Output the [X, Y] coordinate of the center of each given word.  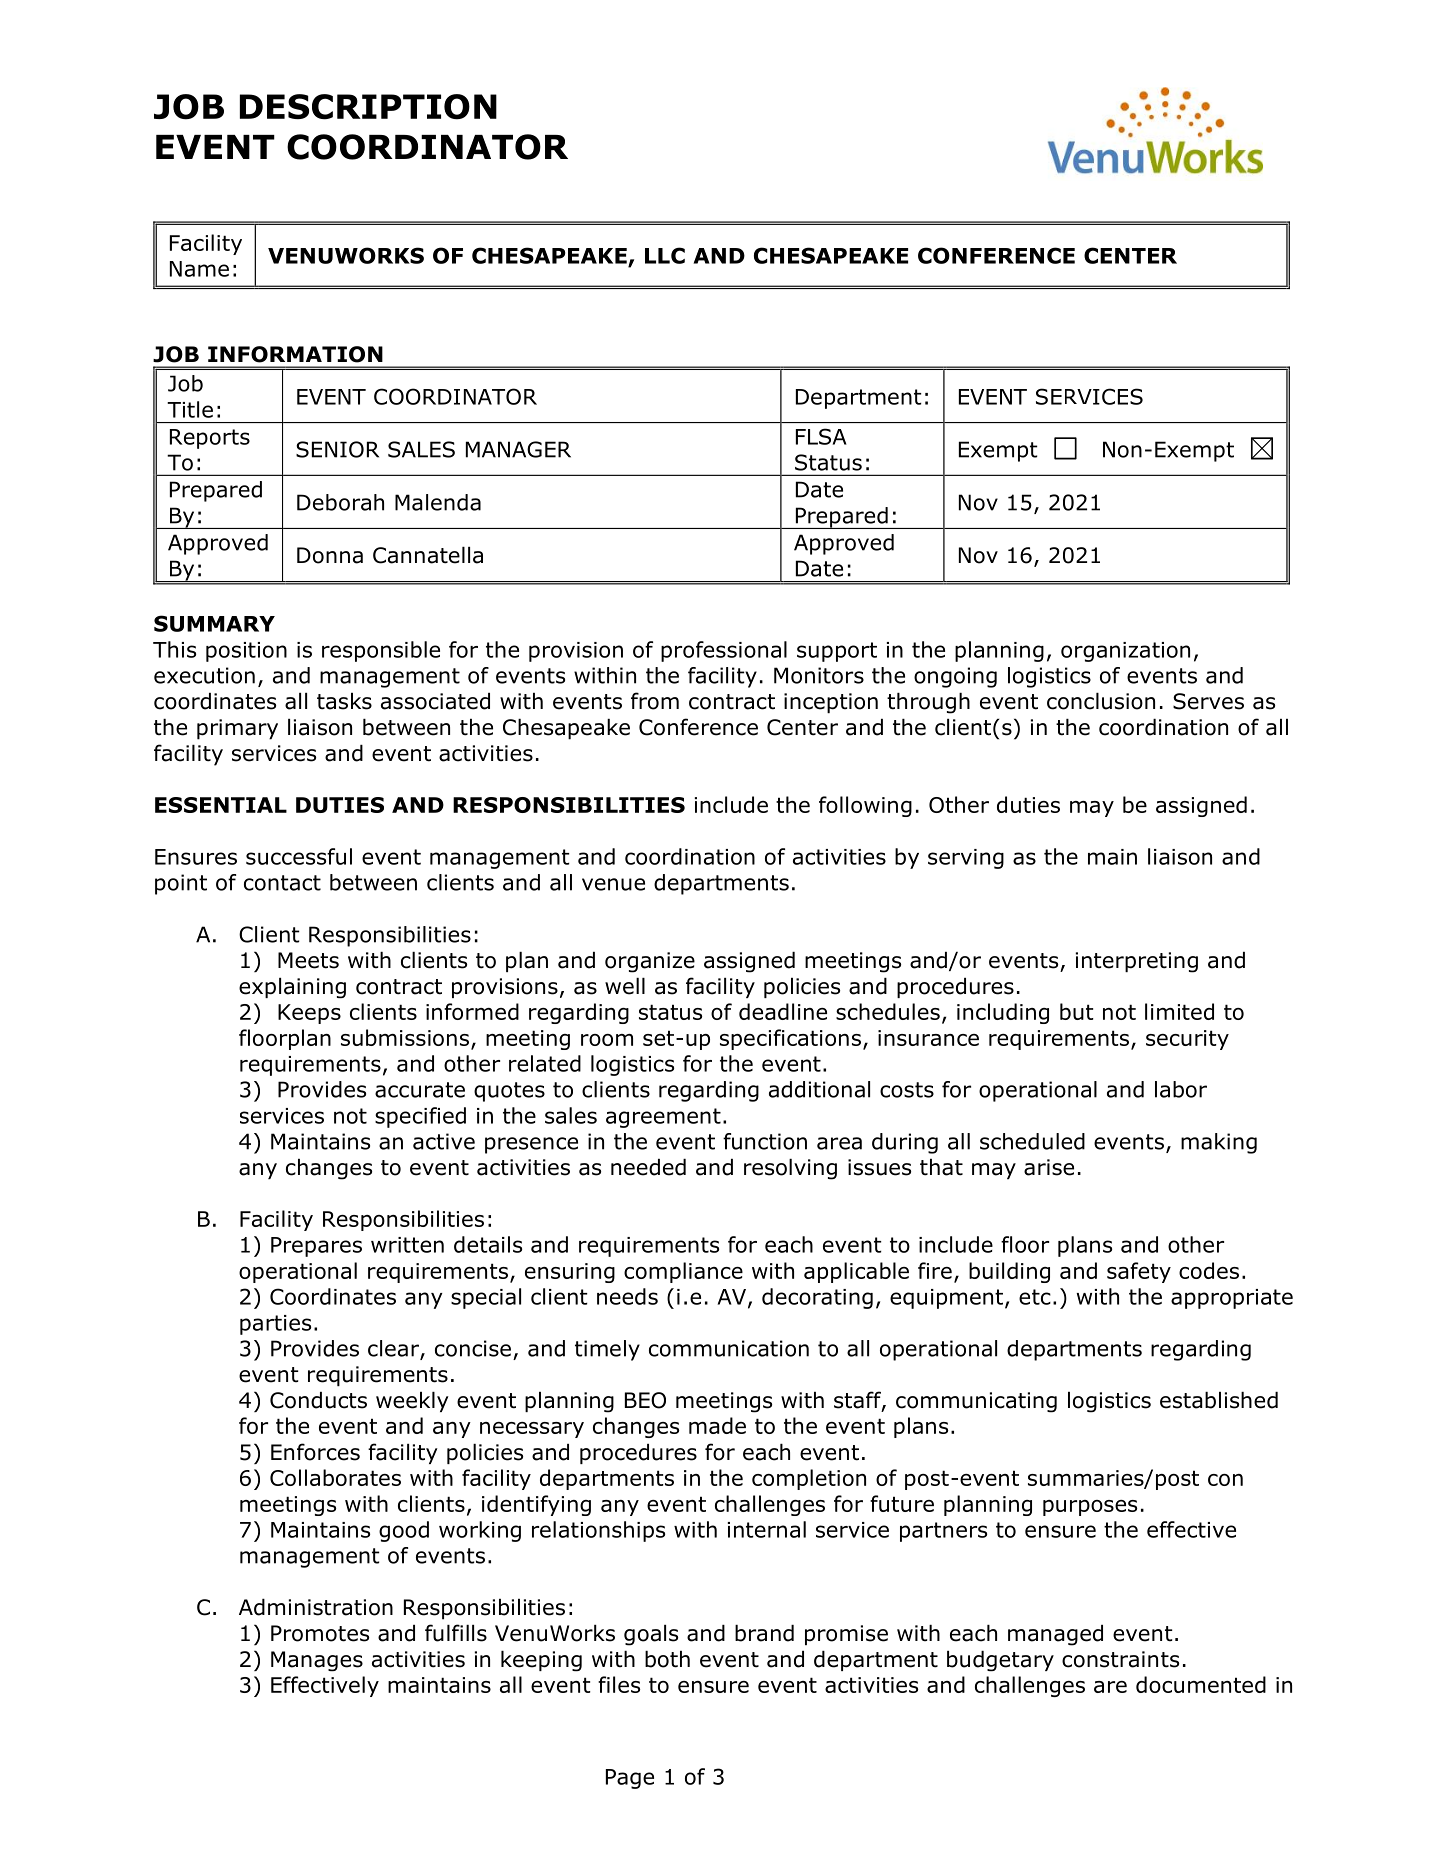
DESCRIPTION [368, 107]
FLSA [821, 436]
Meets [308, 960]
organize [650, 962]
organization [1125, 652]
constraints [1120, 1659]
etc [1035, 1297]
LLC [665, 255]
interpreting [1137, 962]
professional [724, 651]
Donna [330, 555]
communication [729, 1348]
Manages [317, 1661]
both [667, 1659]
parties [275, 1325]
